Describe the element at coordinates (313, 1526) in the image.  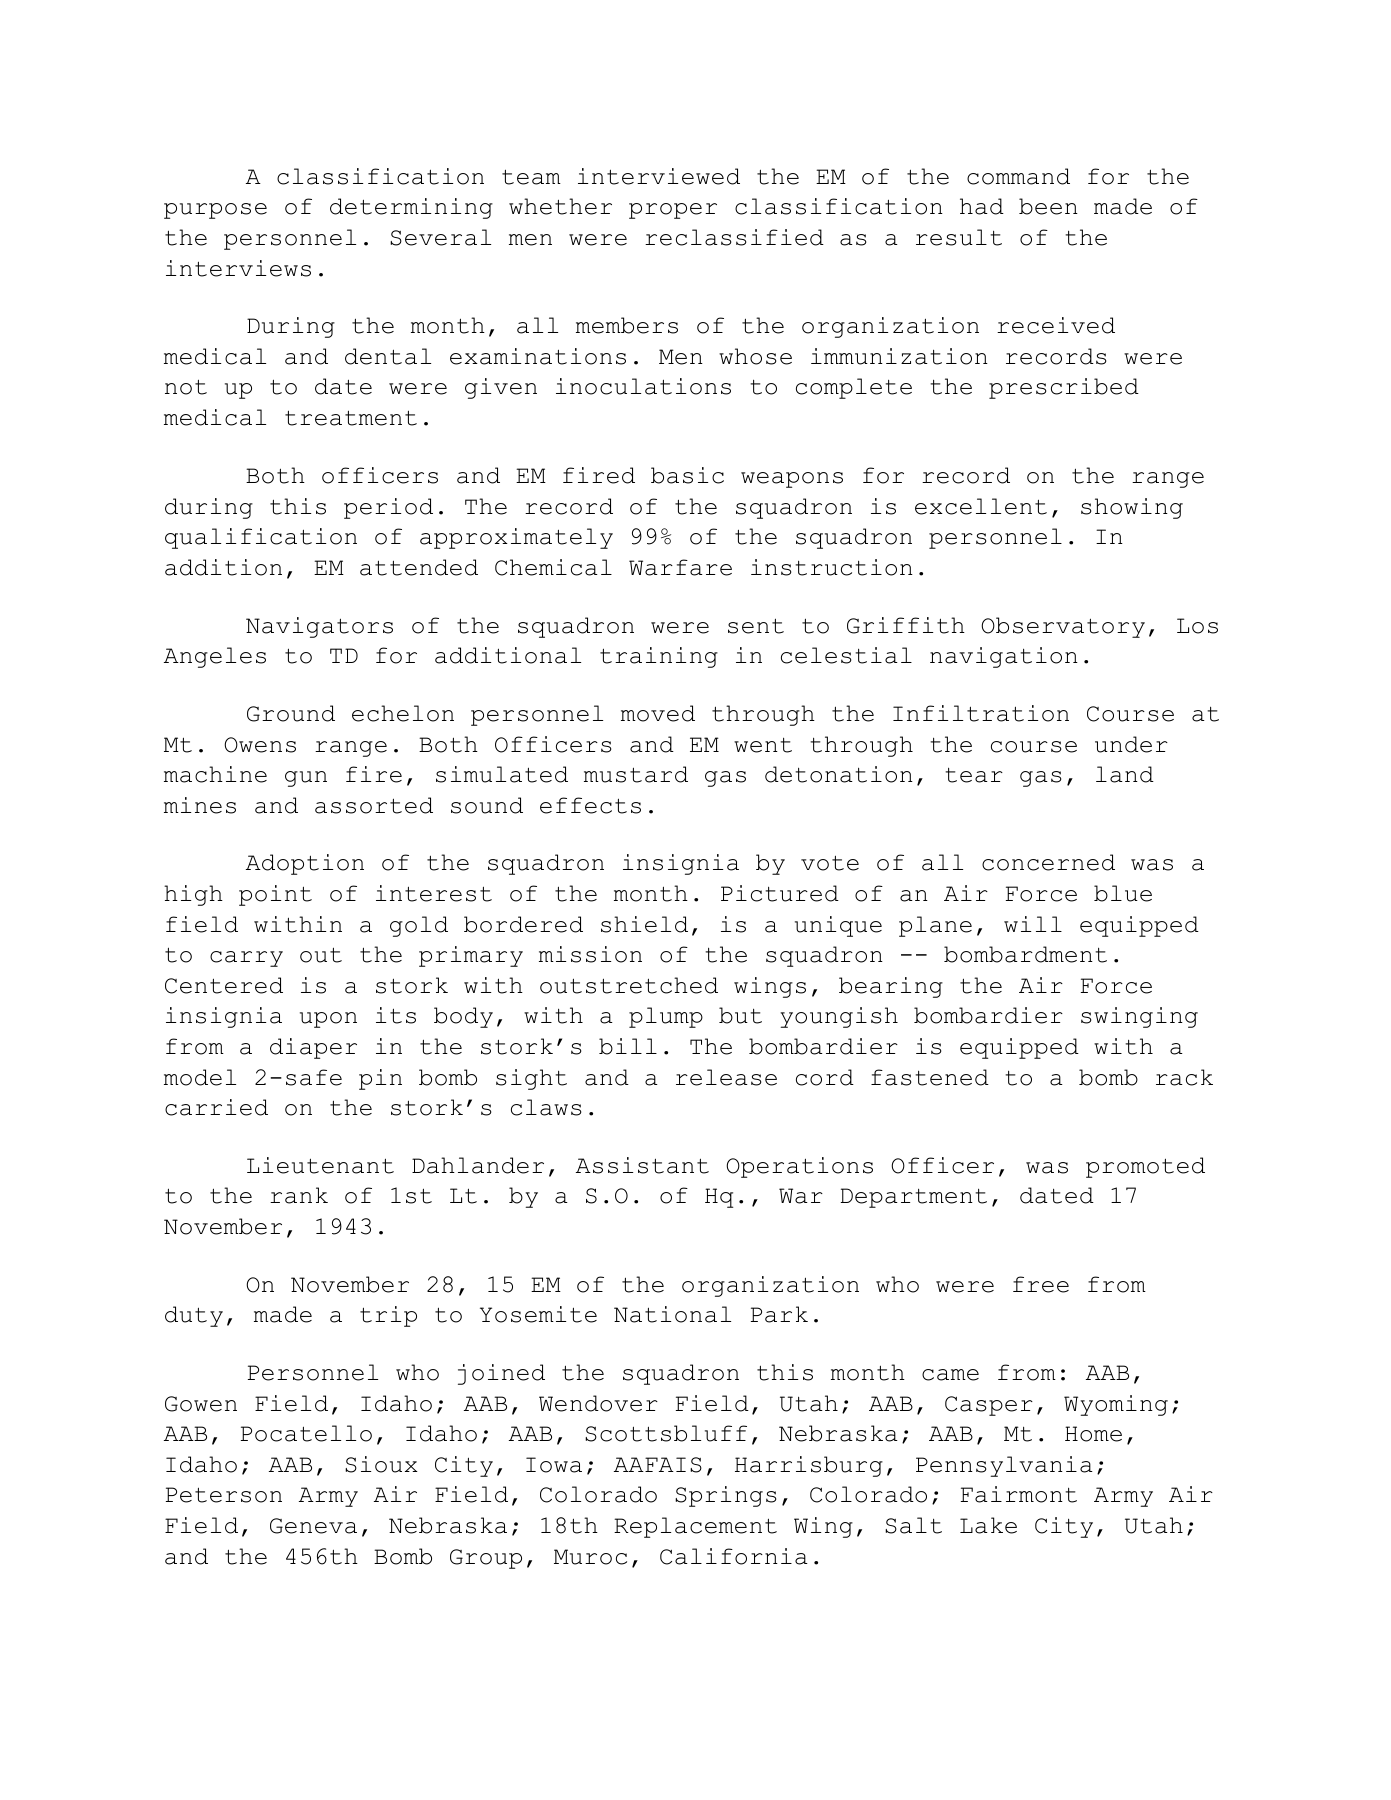
I see `Geneva` at that location.
